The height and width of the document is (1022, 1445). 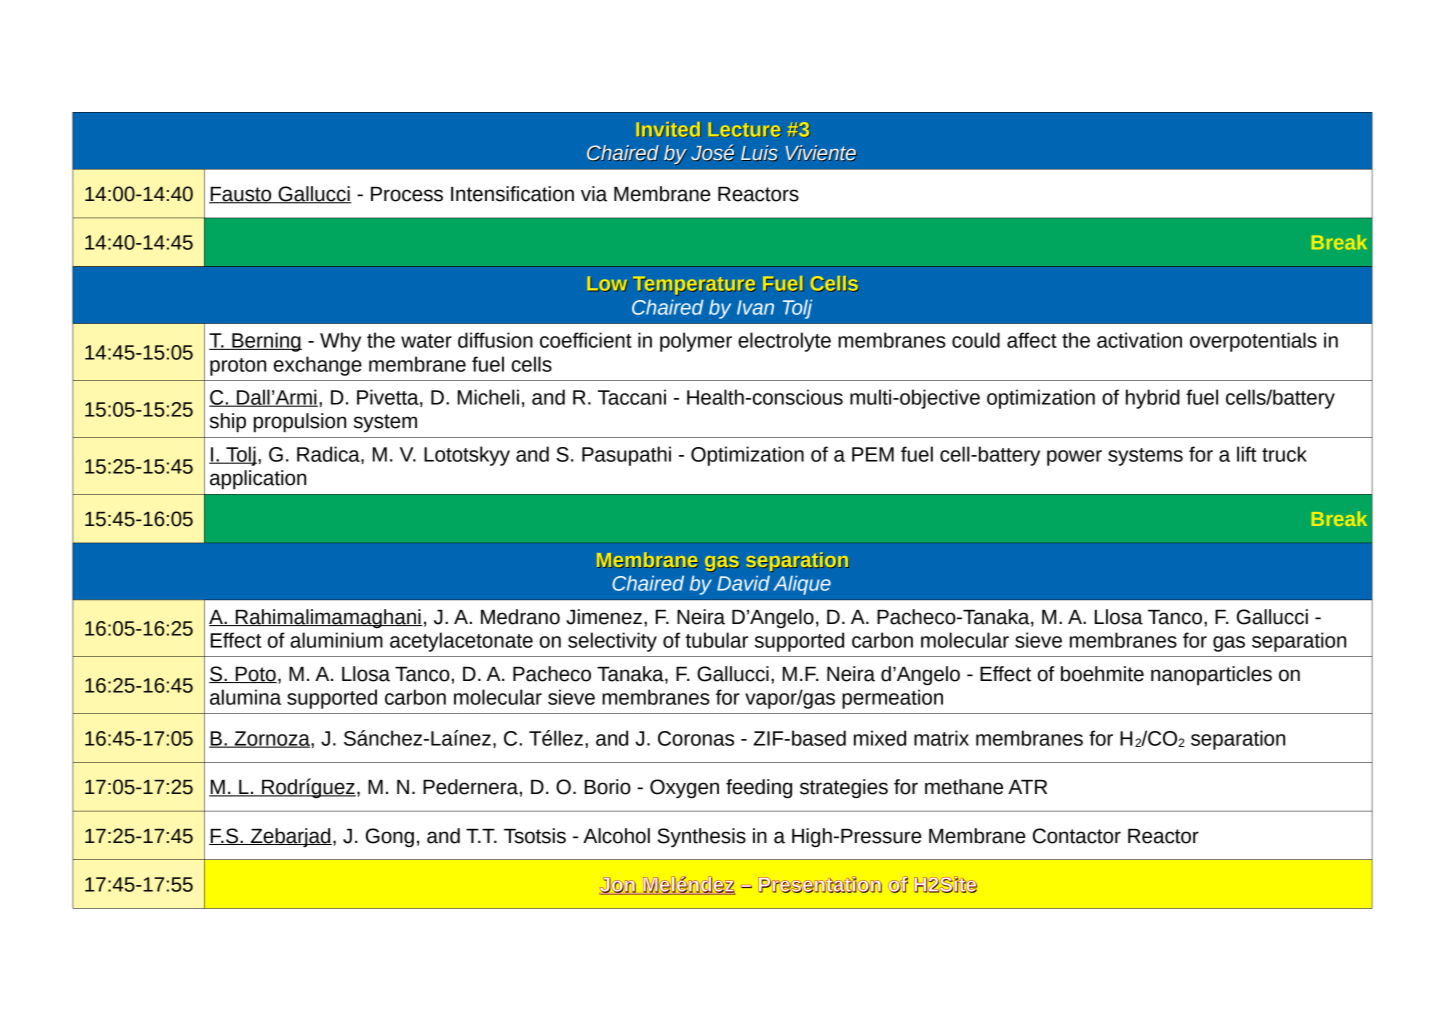 I want to click on Luis, so click(x=759, y=153).
